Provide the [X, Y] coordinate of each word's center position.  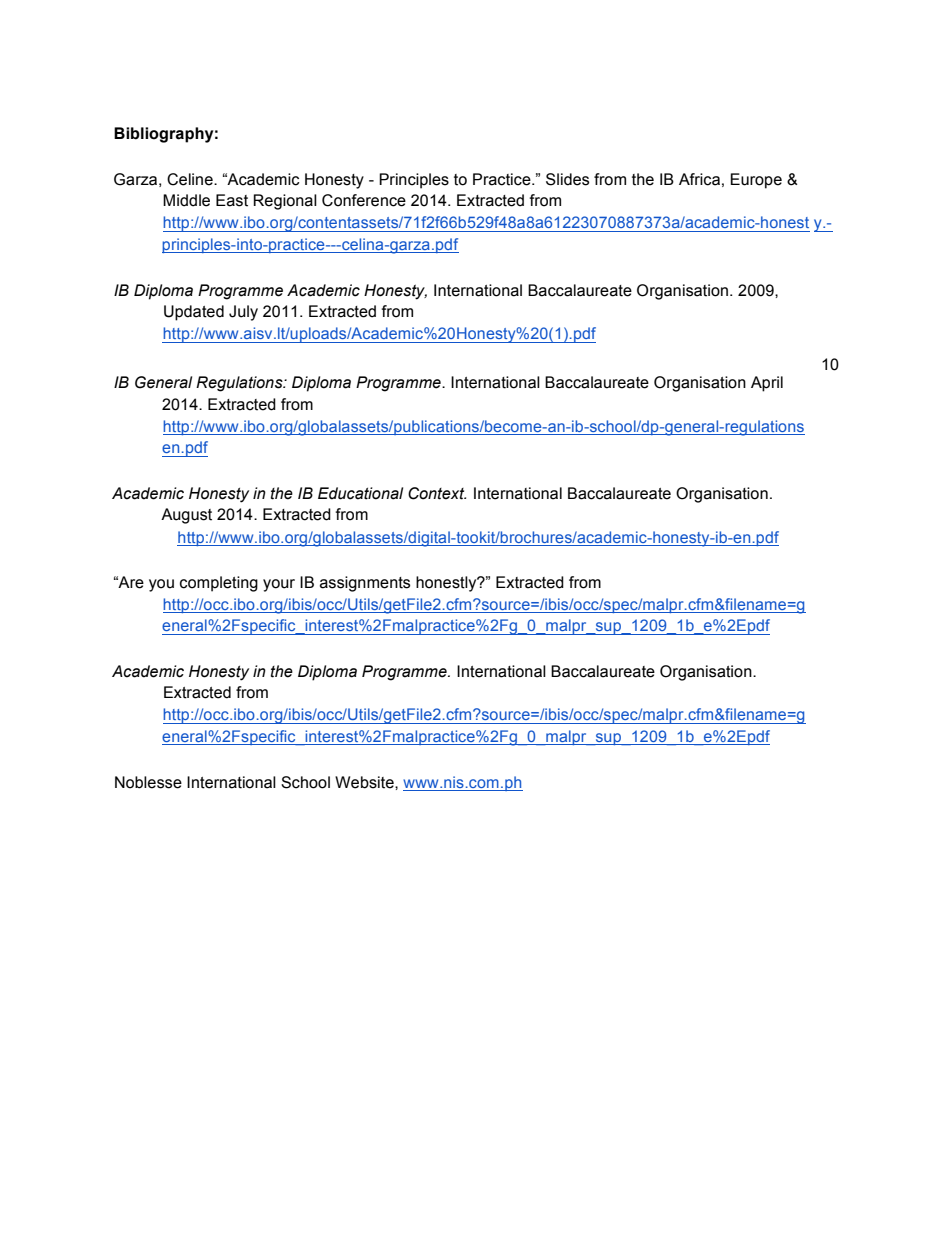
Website [365, 782]
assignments [365, 584]
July [243, 313]
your [279, 585]
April [767, 384]
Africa [699, 179]
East [232, 200]
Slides [567, 179]
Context [437, 493]
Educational [360, 493]
